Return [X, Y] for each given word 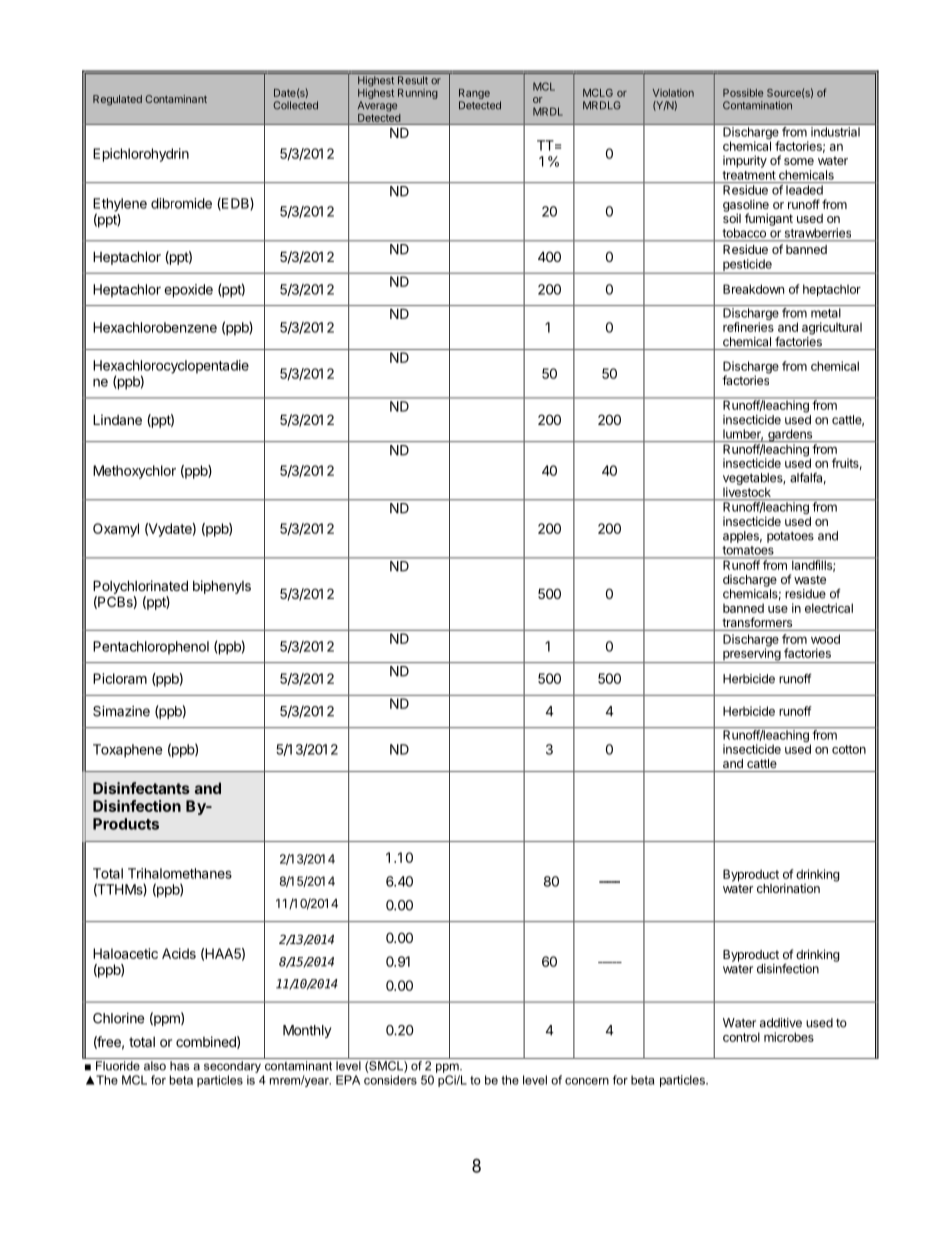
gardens [790, 435]
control [741, 1037]
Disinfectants [141, 788]
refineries [748, 327]
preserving [751, 654]
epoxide [188, 291]
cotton [849, 749]
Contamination [757, 105]
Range [474, 95]
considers [390, 1080]
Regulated [117, 100]
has [180, 1066]
